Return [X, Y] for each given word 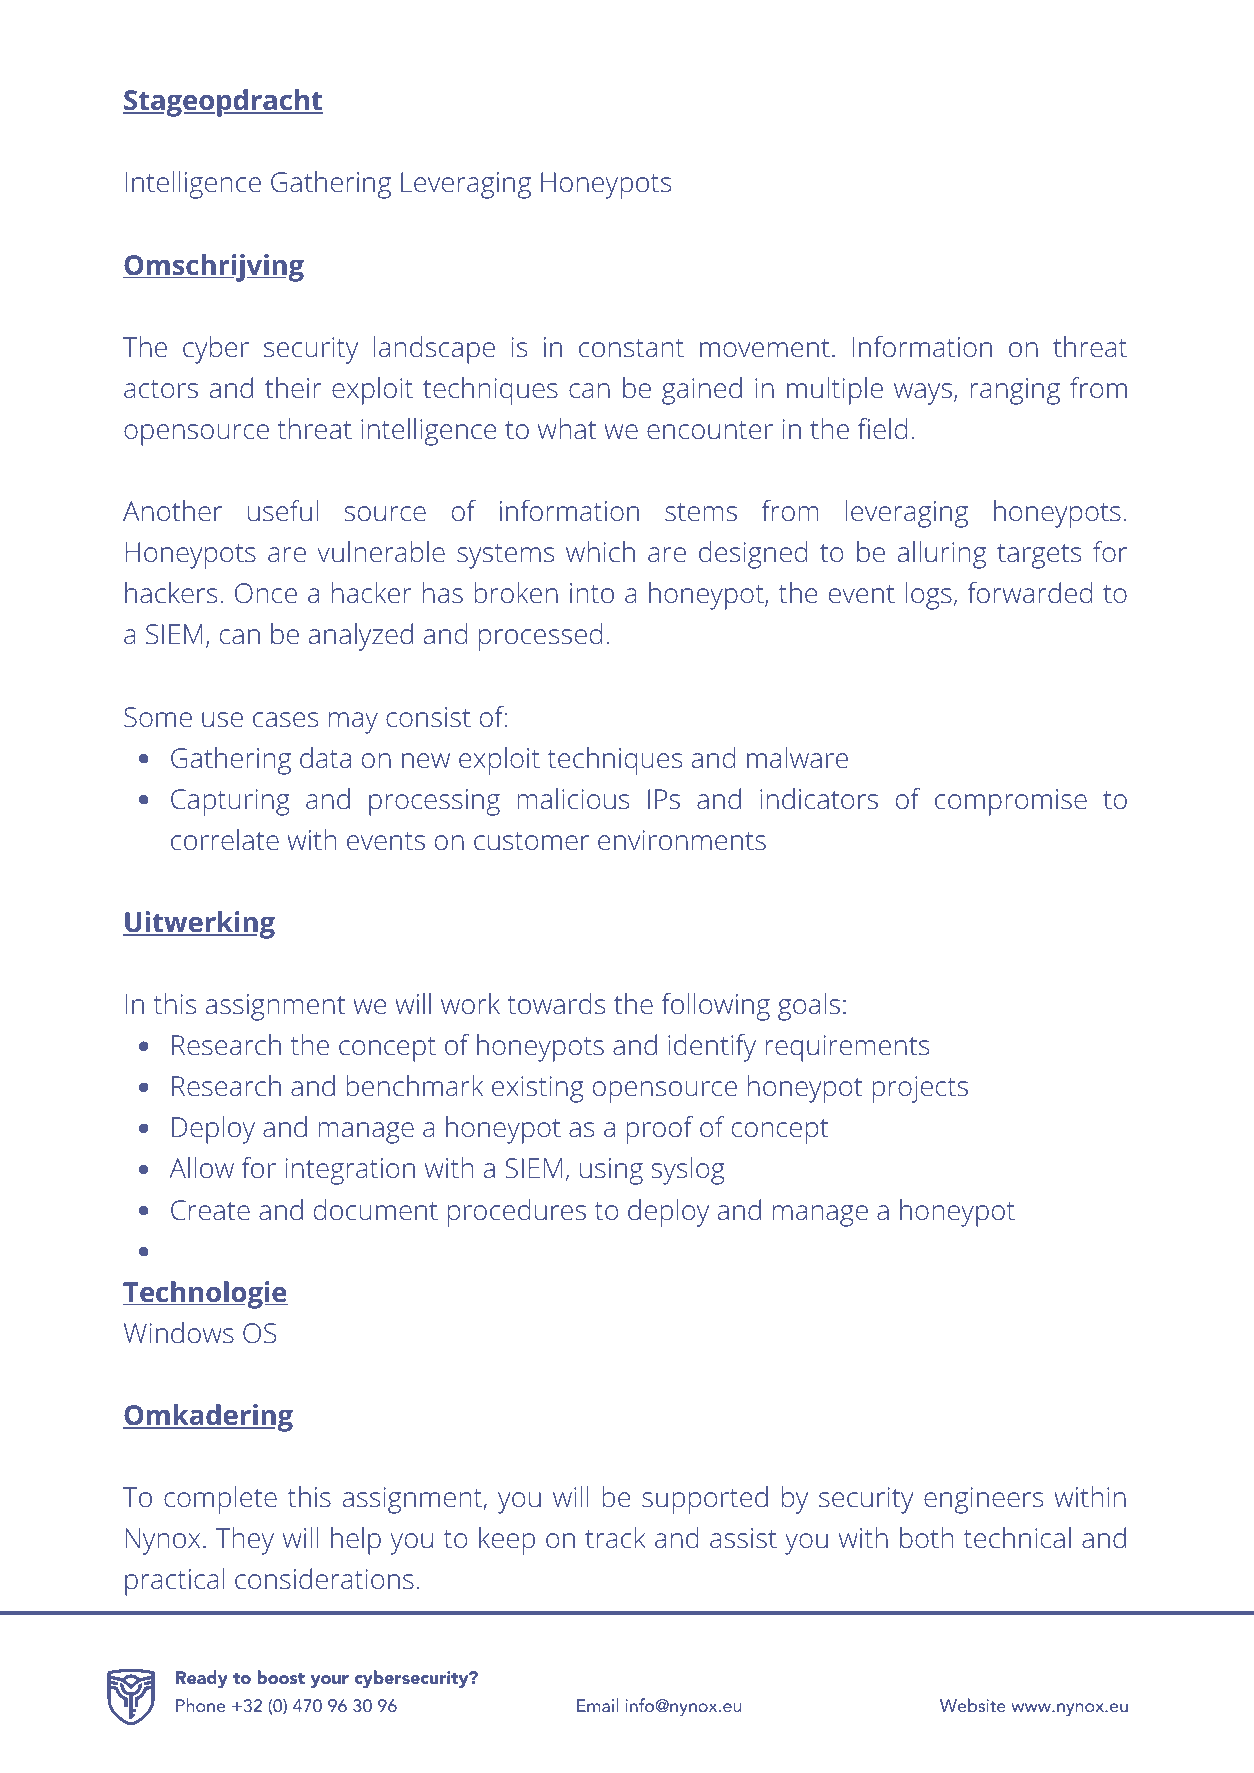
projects [920, 1089]
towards [556, 1004]
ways [923, 394]
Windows [179, 1333]
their [293, 387]
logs [929, 596]
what [567, 428]
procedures [517, 1213]
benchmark [414, 1085]
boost [281, 1677]
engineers [983, 1500]
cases [285, 720]
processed [540, 637]
